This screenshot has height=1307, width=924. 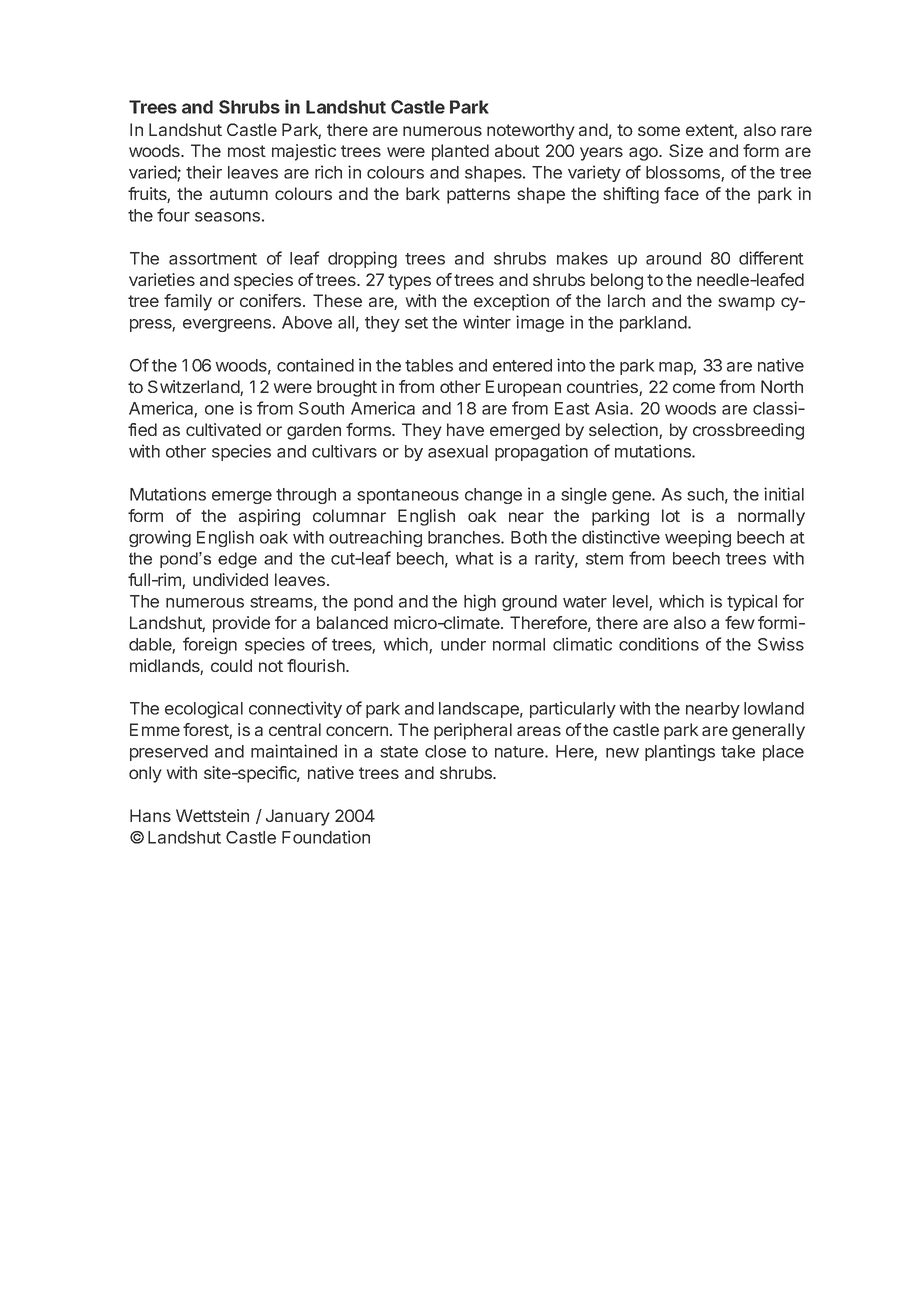 What do you see at coordinates (230, 579) in the screenshot?
I see `undivided` at bounding box center [230, 579].
